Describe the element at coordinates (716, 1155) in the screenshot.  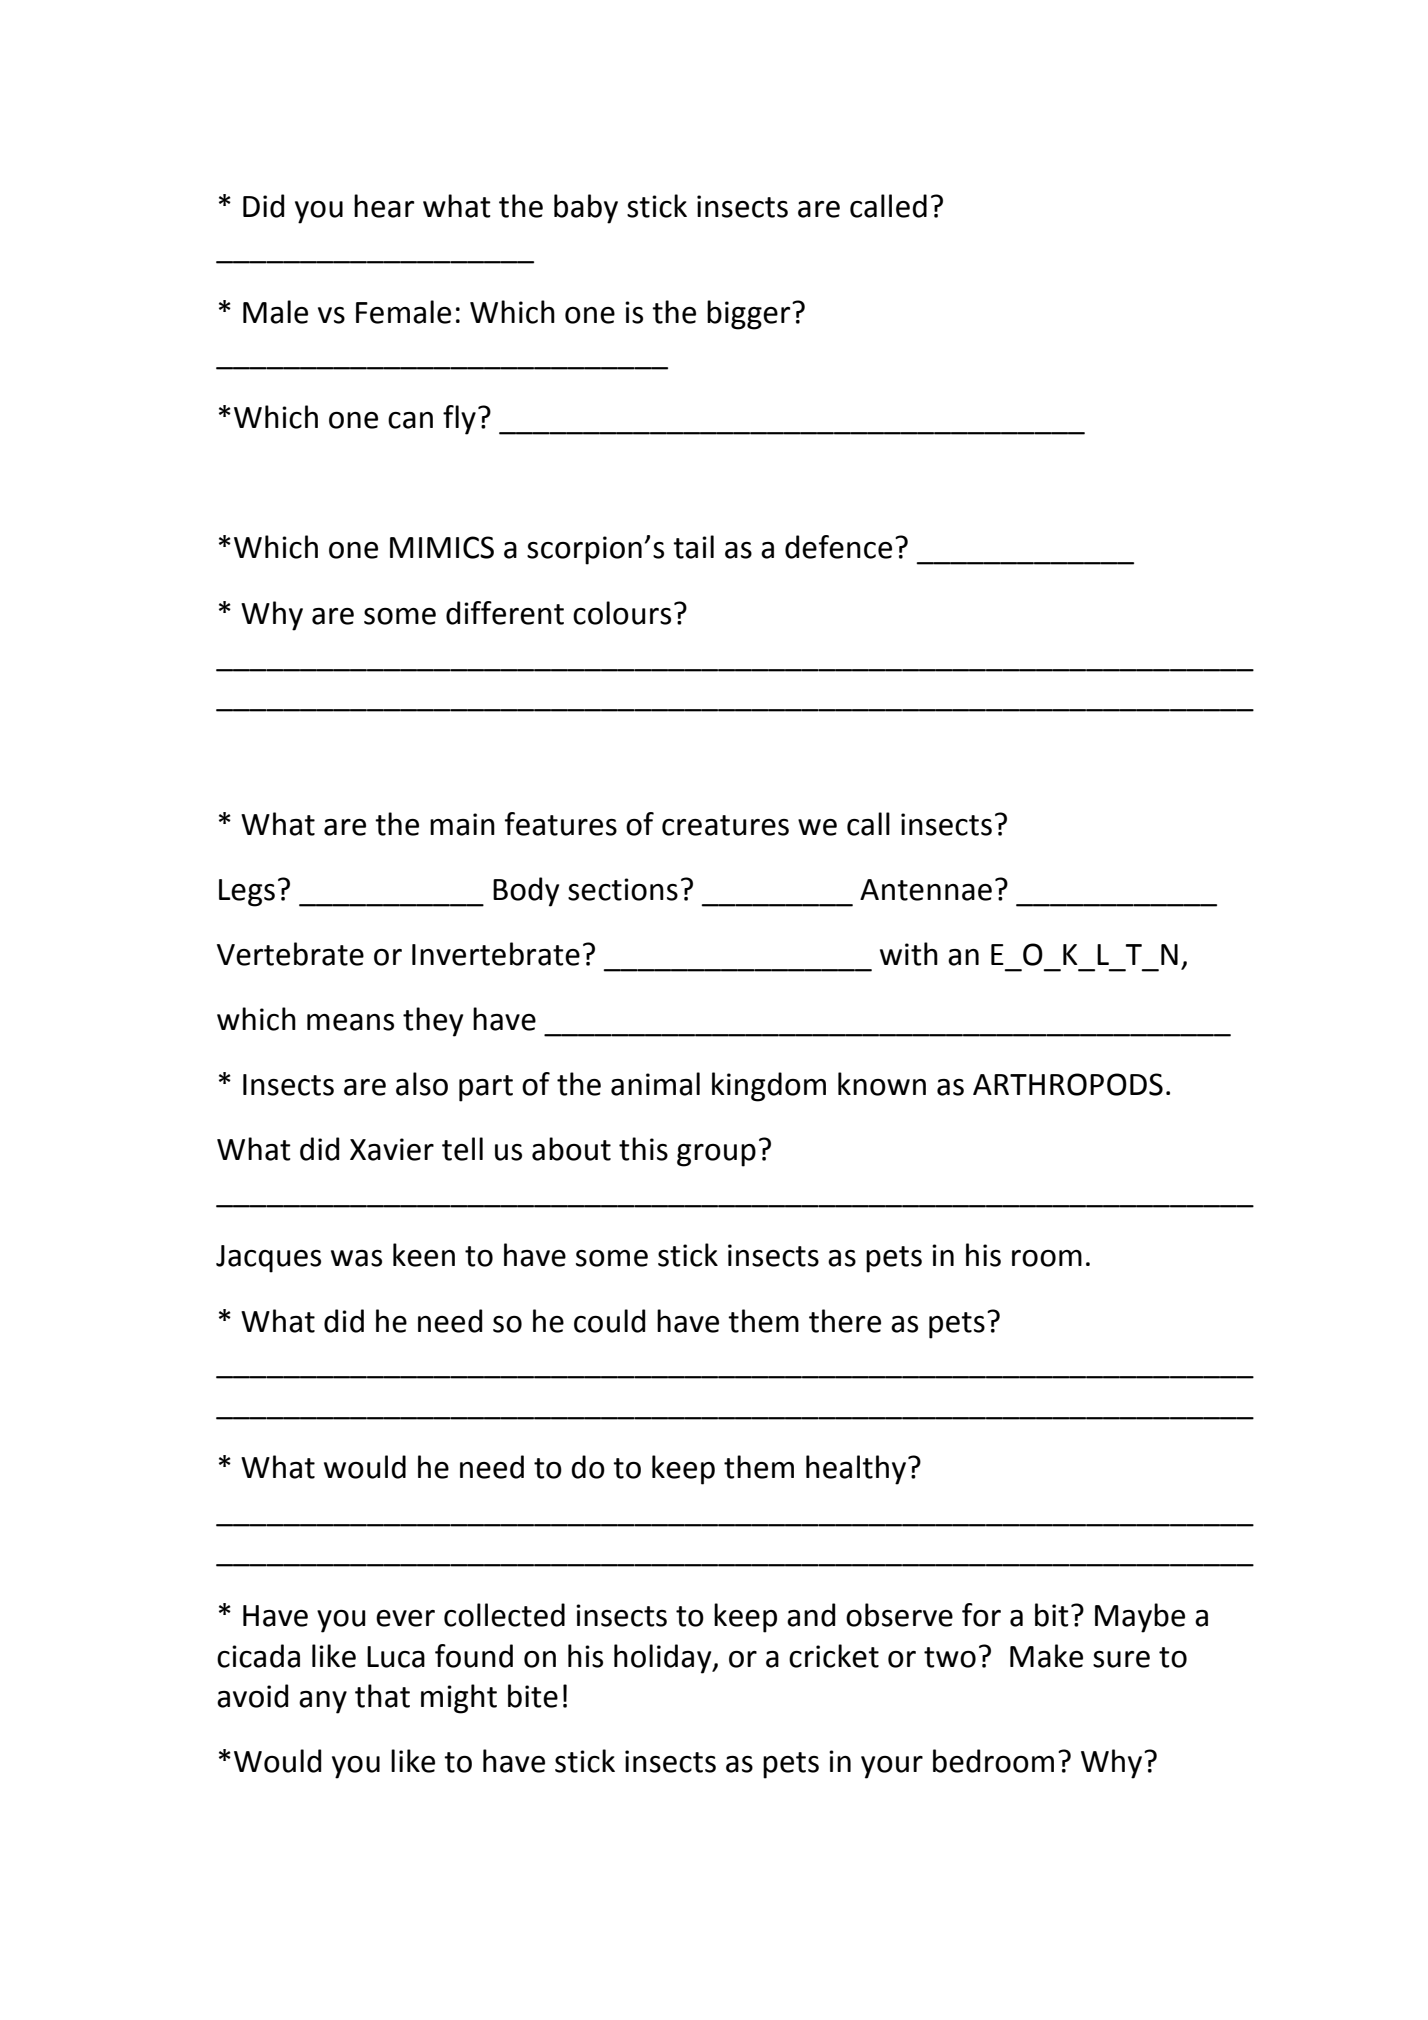
I see `group` at that location.
